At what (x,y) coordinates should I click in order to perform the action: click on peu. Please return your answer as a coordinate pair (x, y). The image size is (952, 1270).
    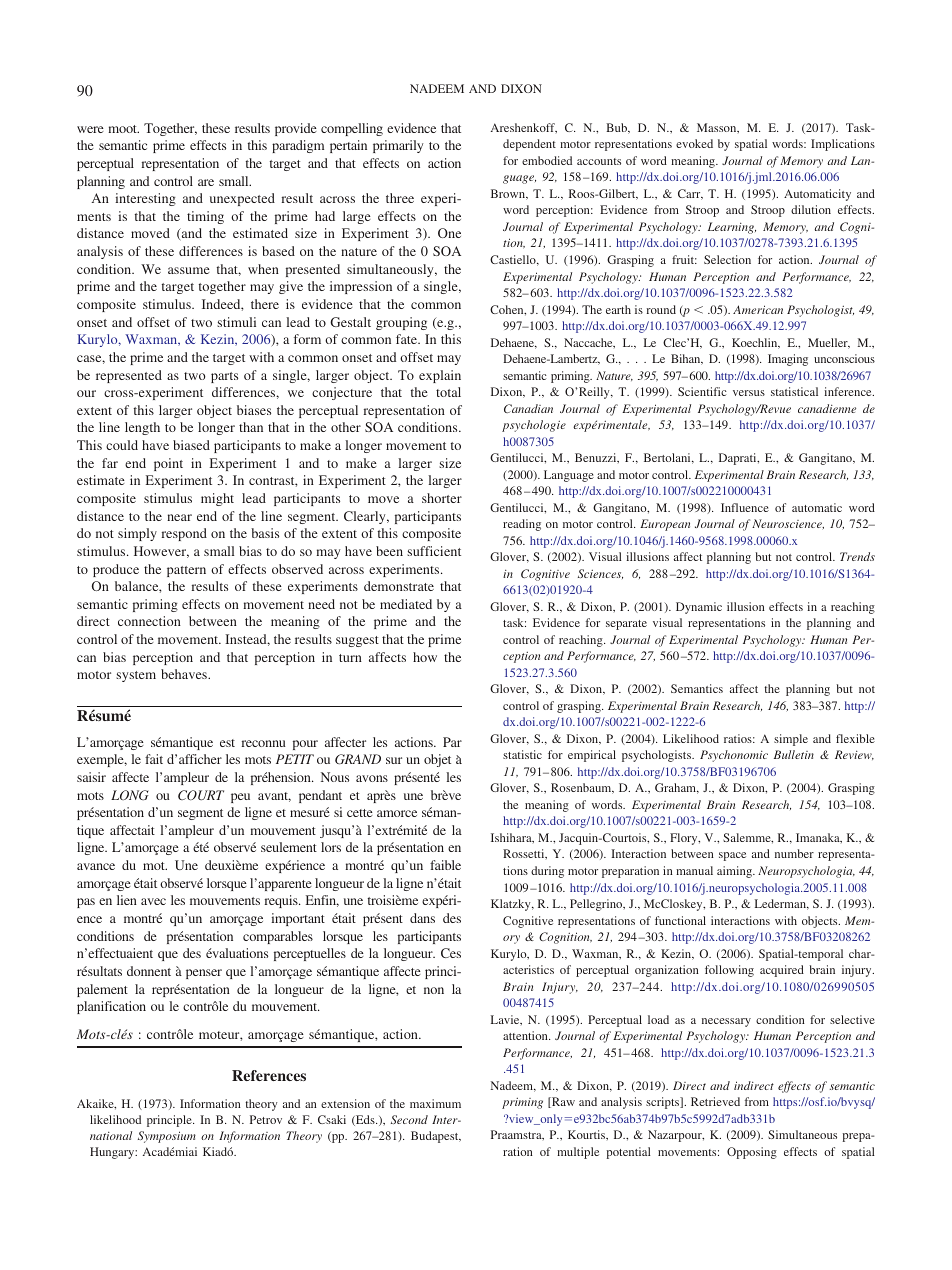
    Looking at the image, I should click on (240, 798).
